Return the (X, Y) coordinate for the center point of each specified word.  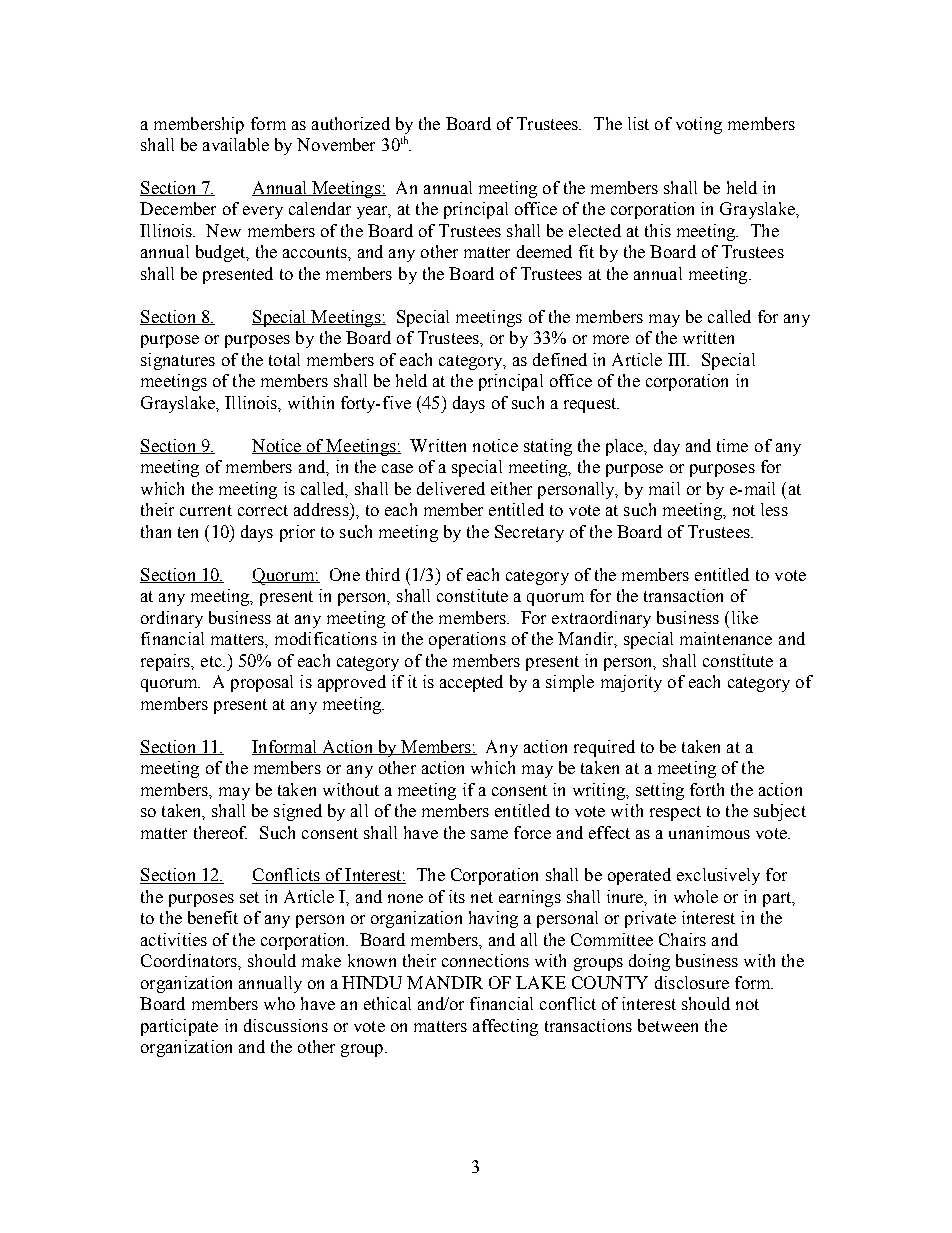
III (678, 359)
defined (560, 359)
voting (699, 125)
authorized (351, 123)
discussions (286, 1025)
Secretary (529, 533)
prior (297, 533)
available (236, 144)
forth (707, 789)
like (745, 617)
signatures (178, 361)
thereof (220, 832)
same (489, 834)
